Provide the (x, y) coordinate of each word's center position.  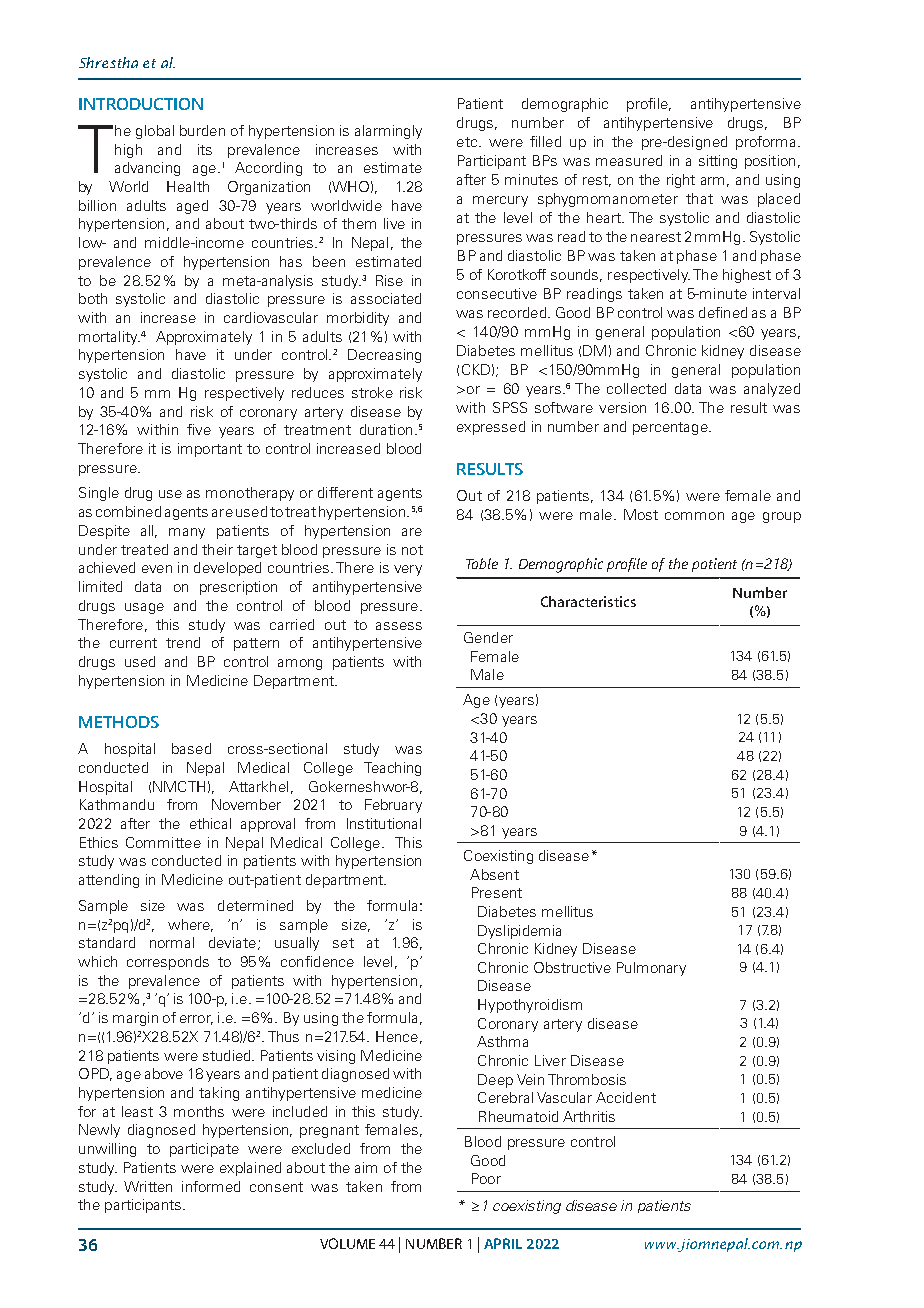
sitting (718, 162)
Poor (486, 1178)
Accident (626, 1097)
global (155, 132)
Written (148, 1186)
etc (467, 142)
